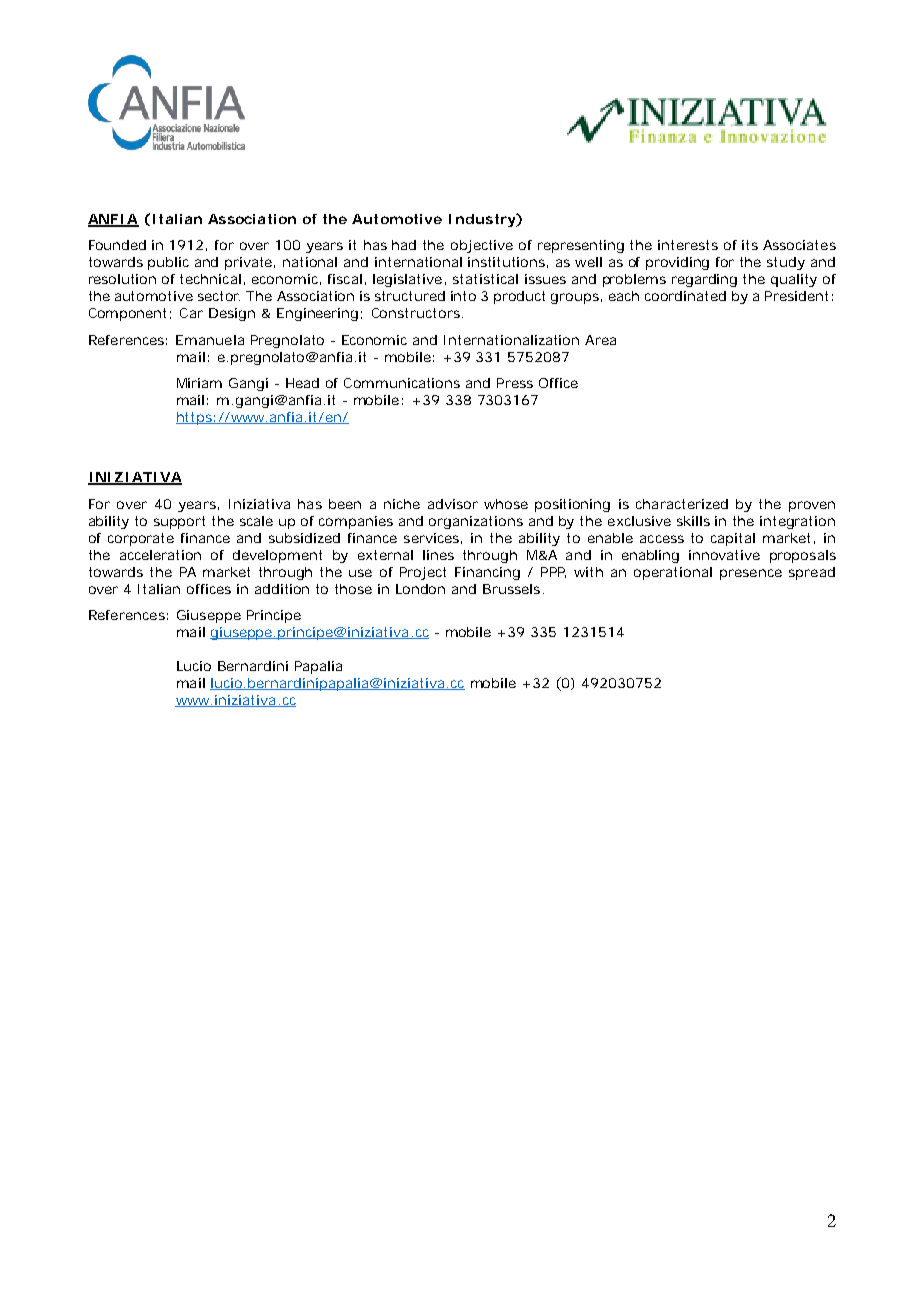 This screenshot has height=1308, width=924. What do you see at coordinates (282, 589) in the screenshot?
I see `addition` at bounding box center [282, 589].
